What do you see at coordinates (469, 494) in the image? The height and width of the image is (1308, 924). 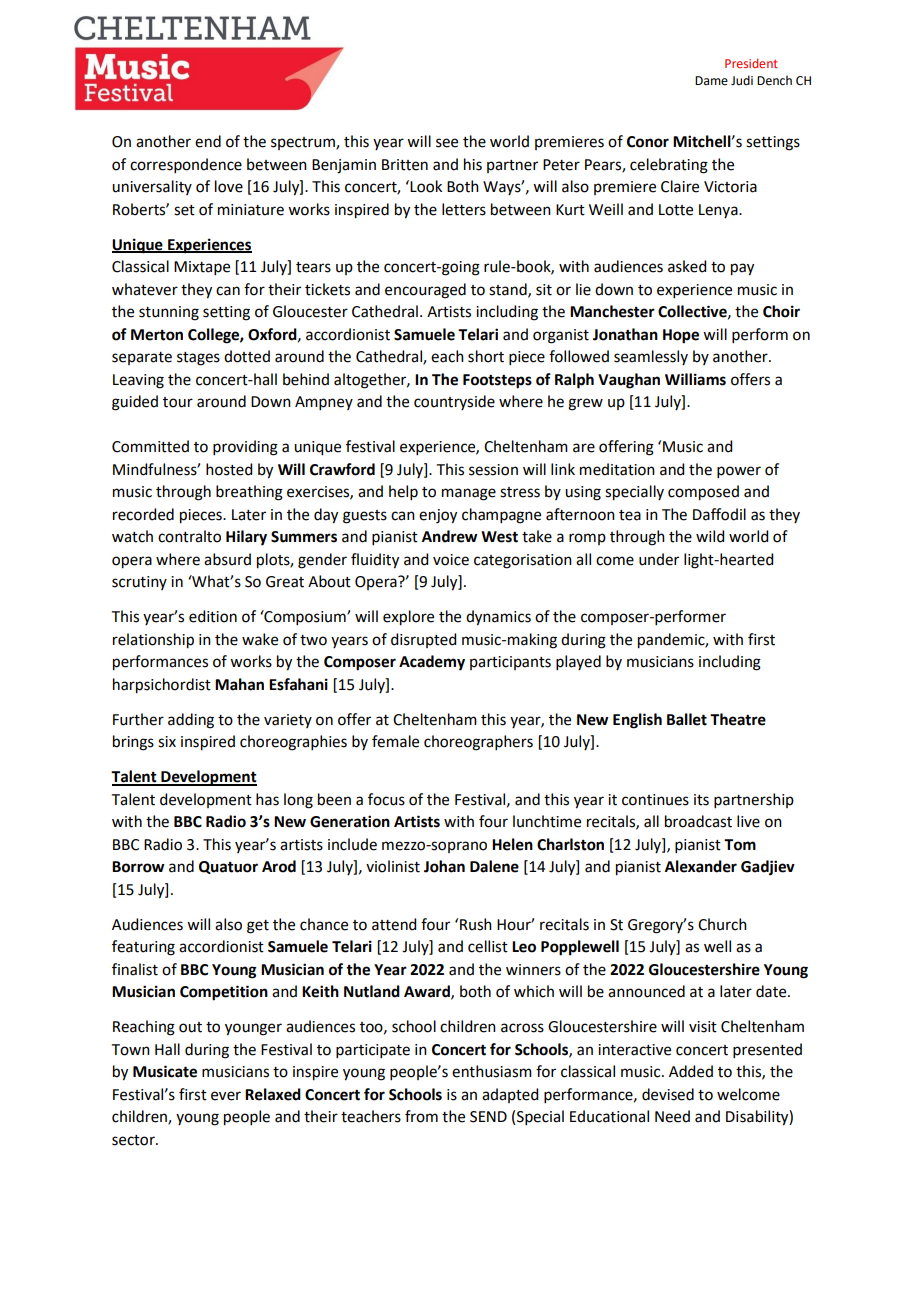 I see `manage` at bounding box center [469, 494].
